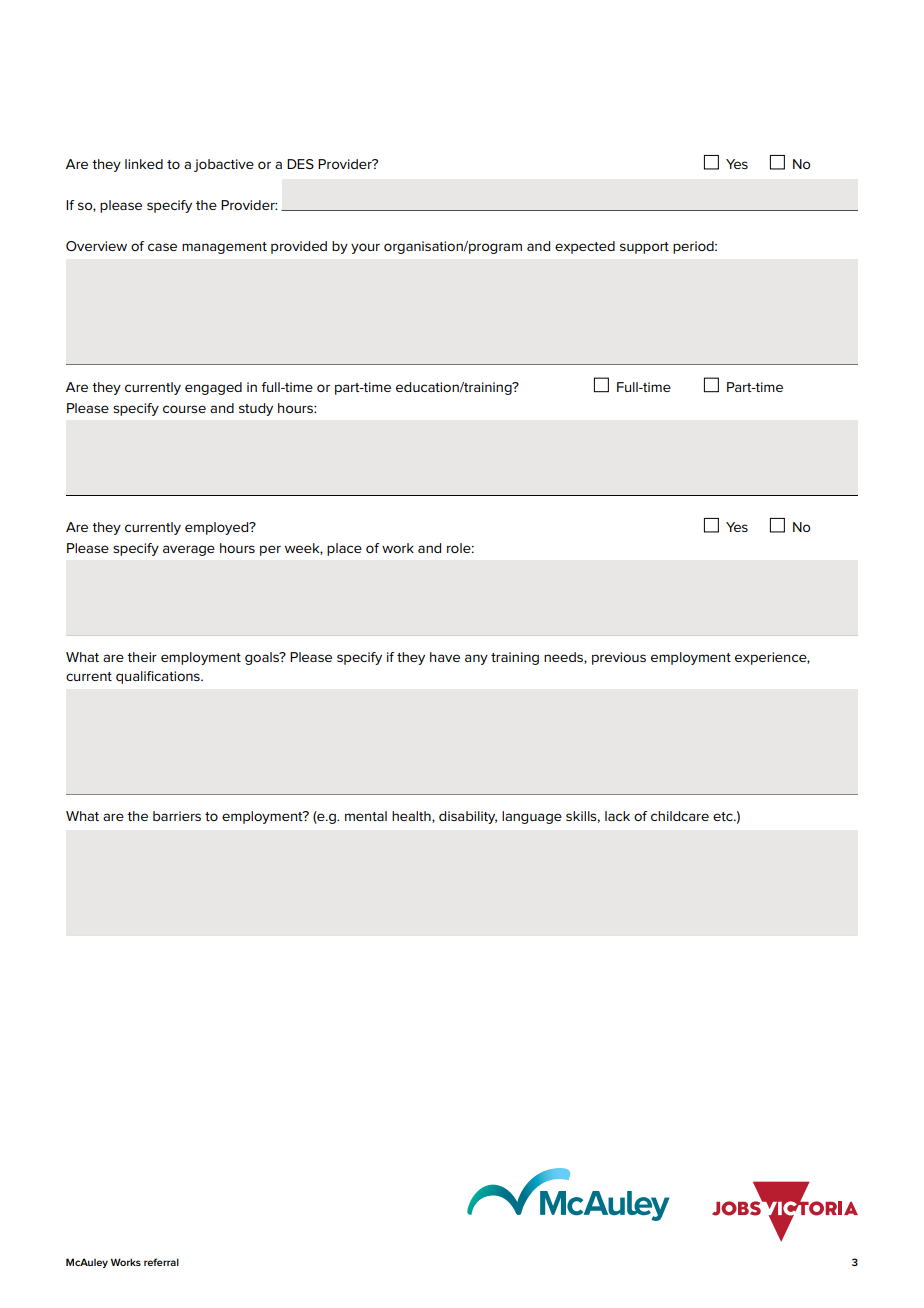  I want to click on disability, so click(468, 817).
